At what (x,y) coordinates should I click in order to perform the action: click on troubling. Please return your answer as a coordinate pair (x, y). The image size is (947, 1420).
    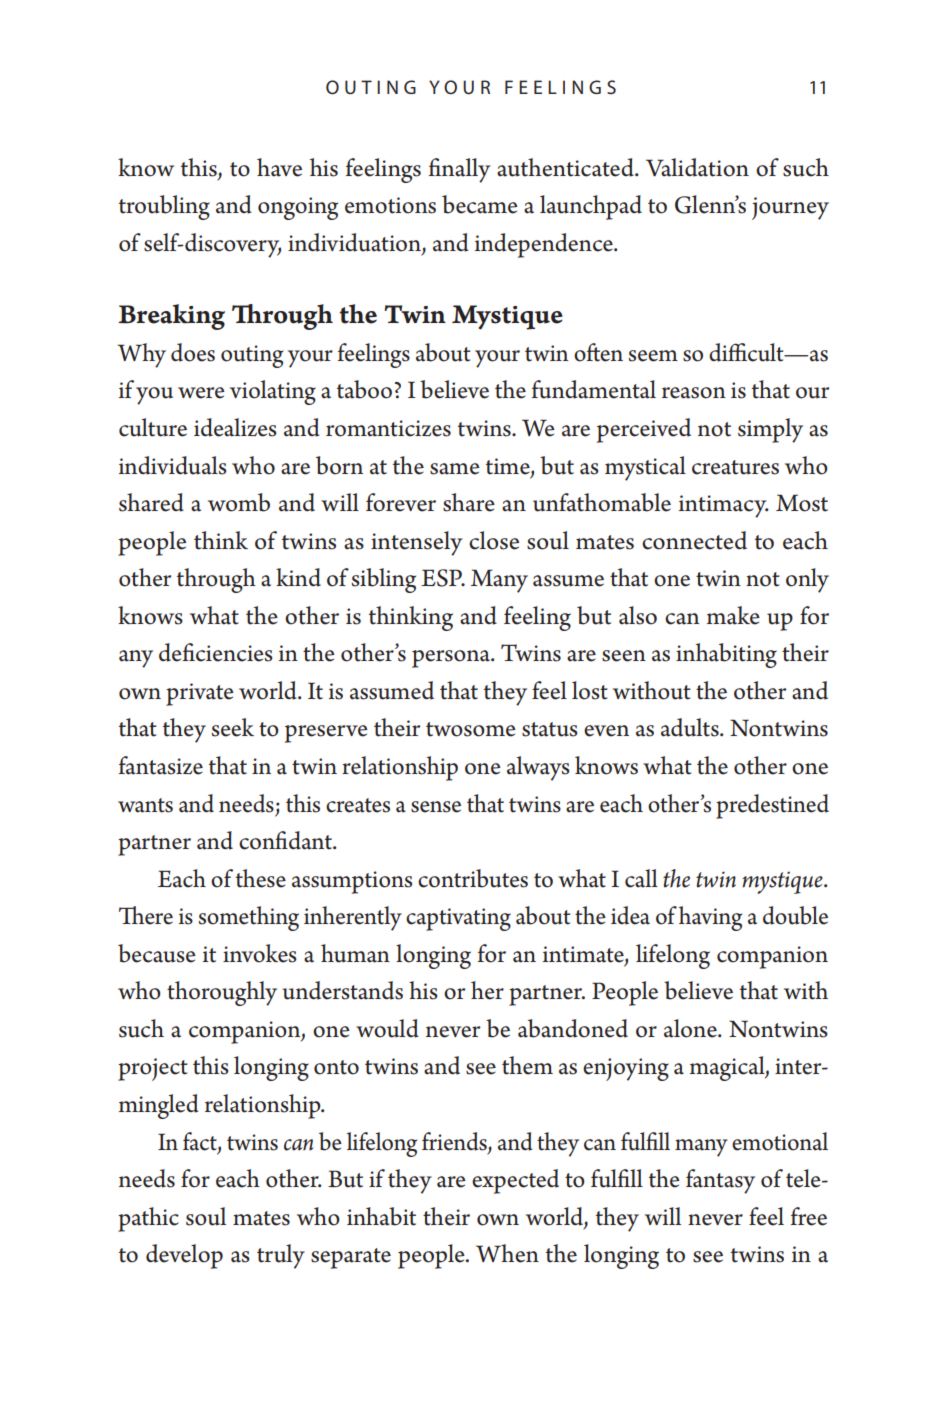
    Looking at the image, I should click on (164, 207).
